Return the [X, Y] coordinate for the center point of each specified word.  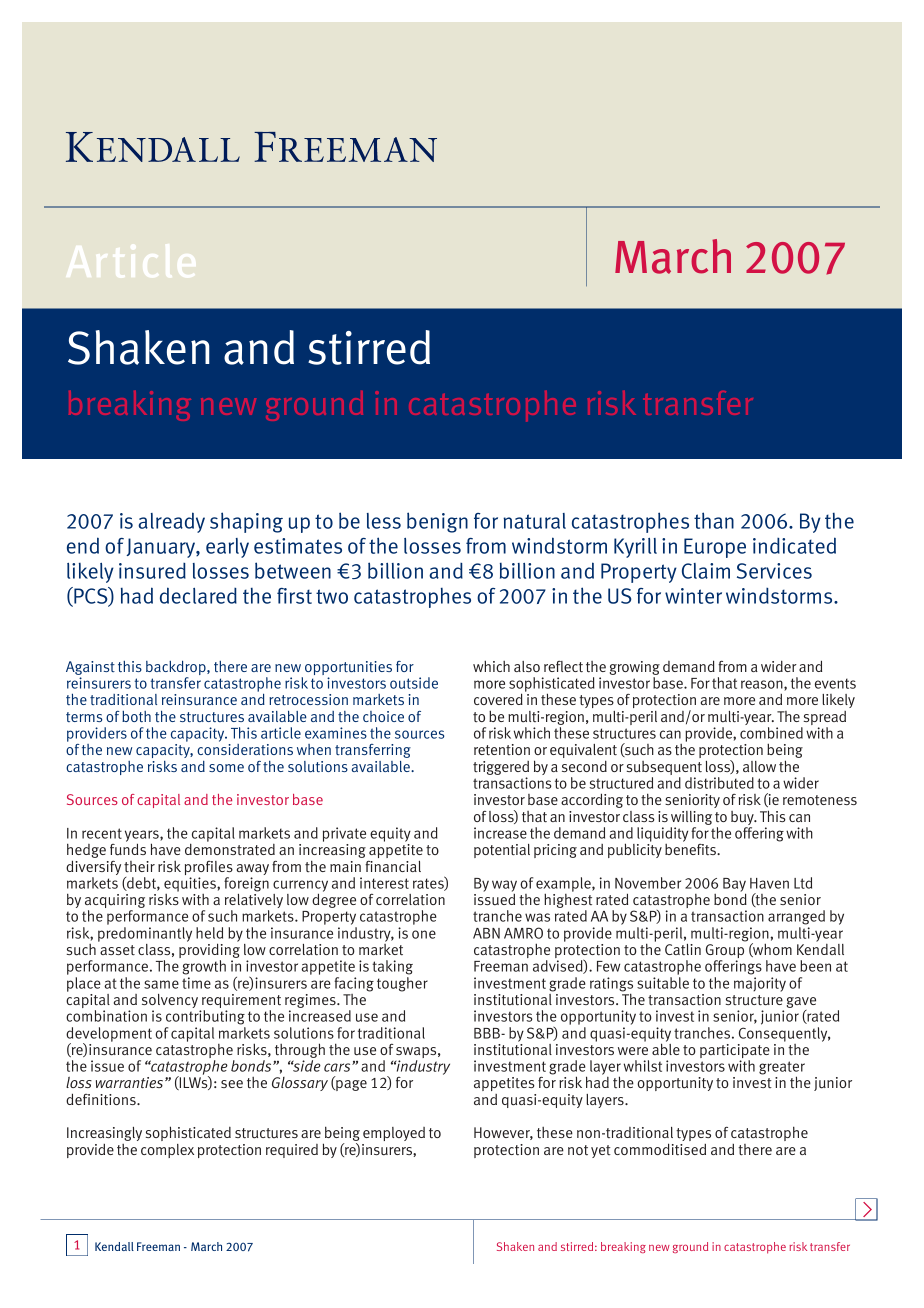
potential [502, 851]
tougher [402, 984]
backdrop [177, 669]
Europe [715, 548]
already [171, 522]
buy [743, 819]
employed [394, 1134]
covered [498, 699]
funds [128, 849]
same [161, 984]
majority [760, 984]
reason [763, 685]
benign [437, 522]
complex [167, 1151]
